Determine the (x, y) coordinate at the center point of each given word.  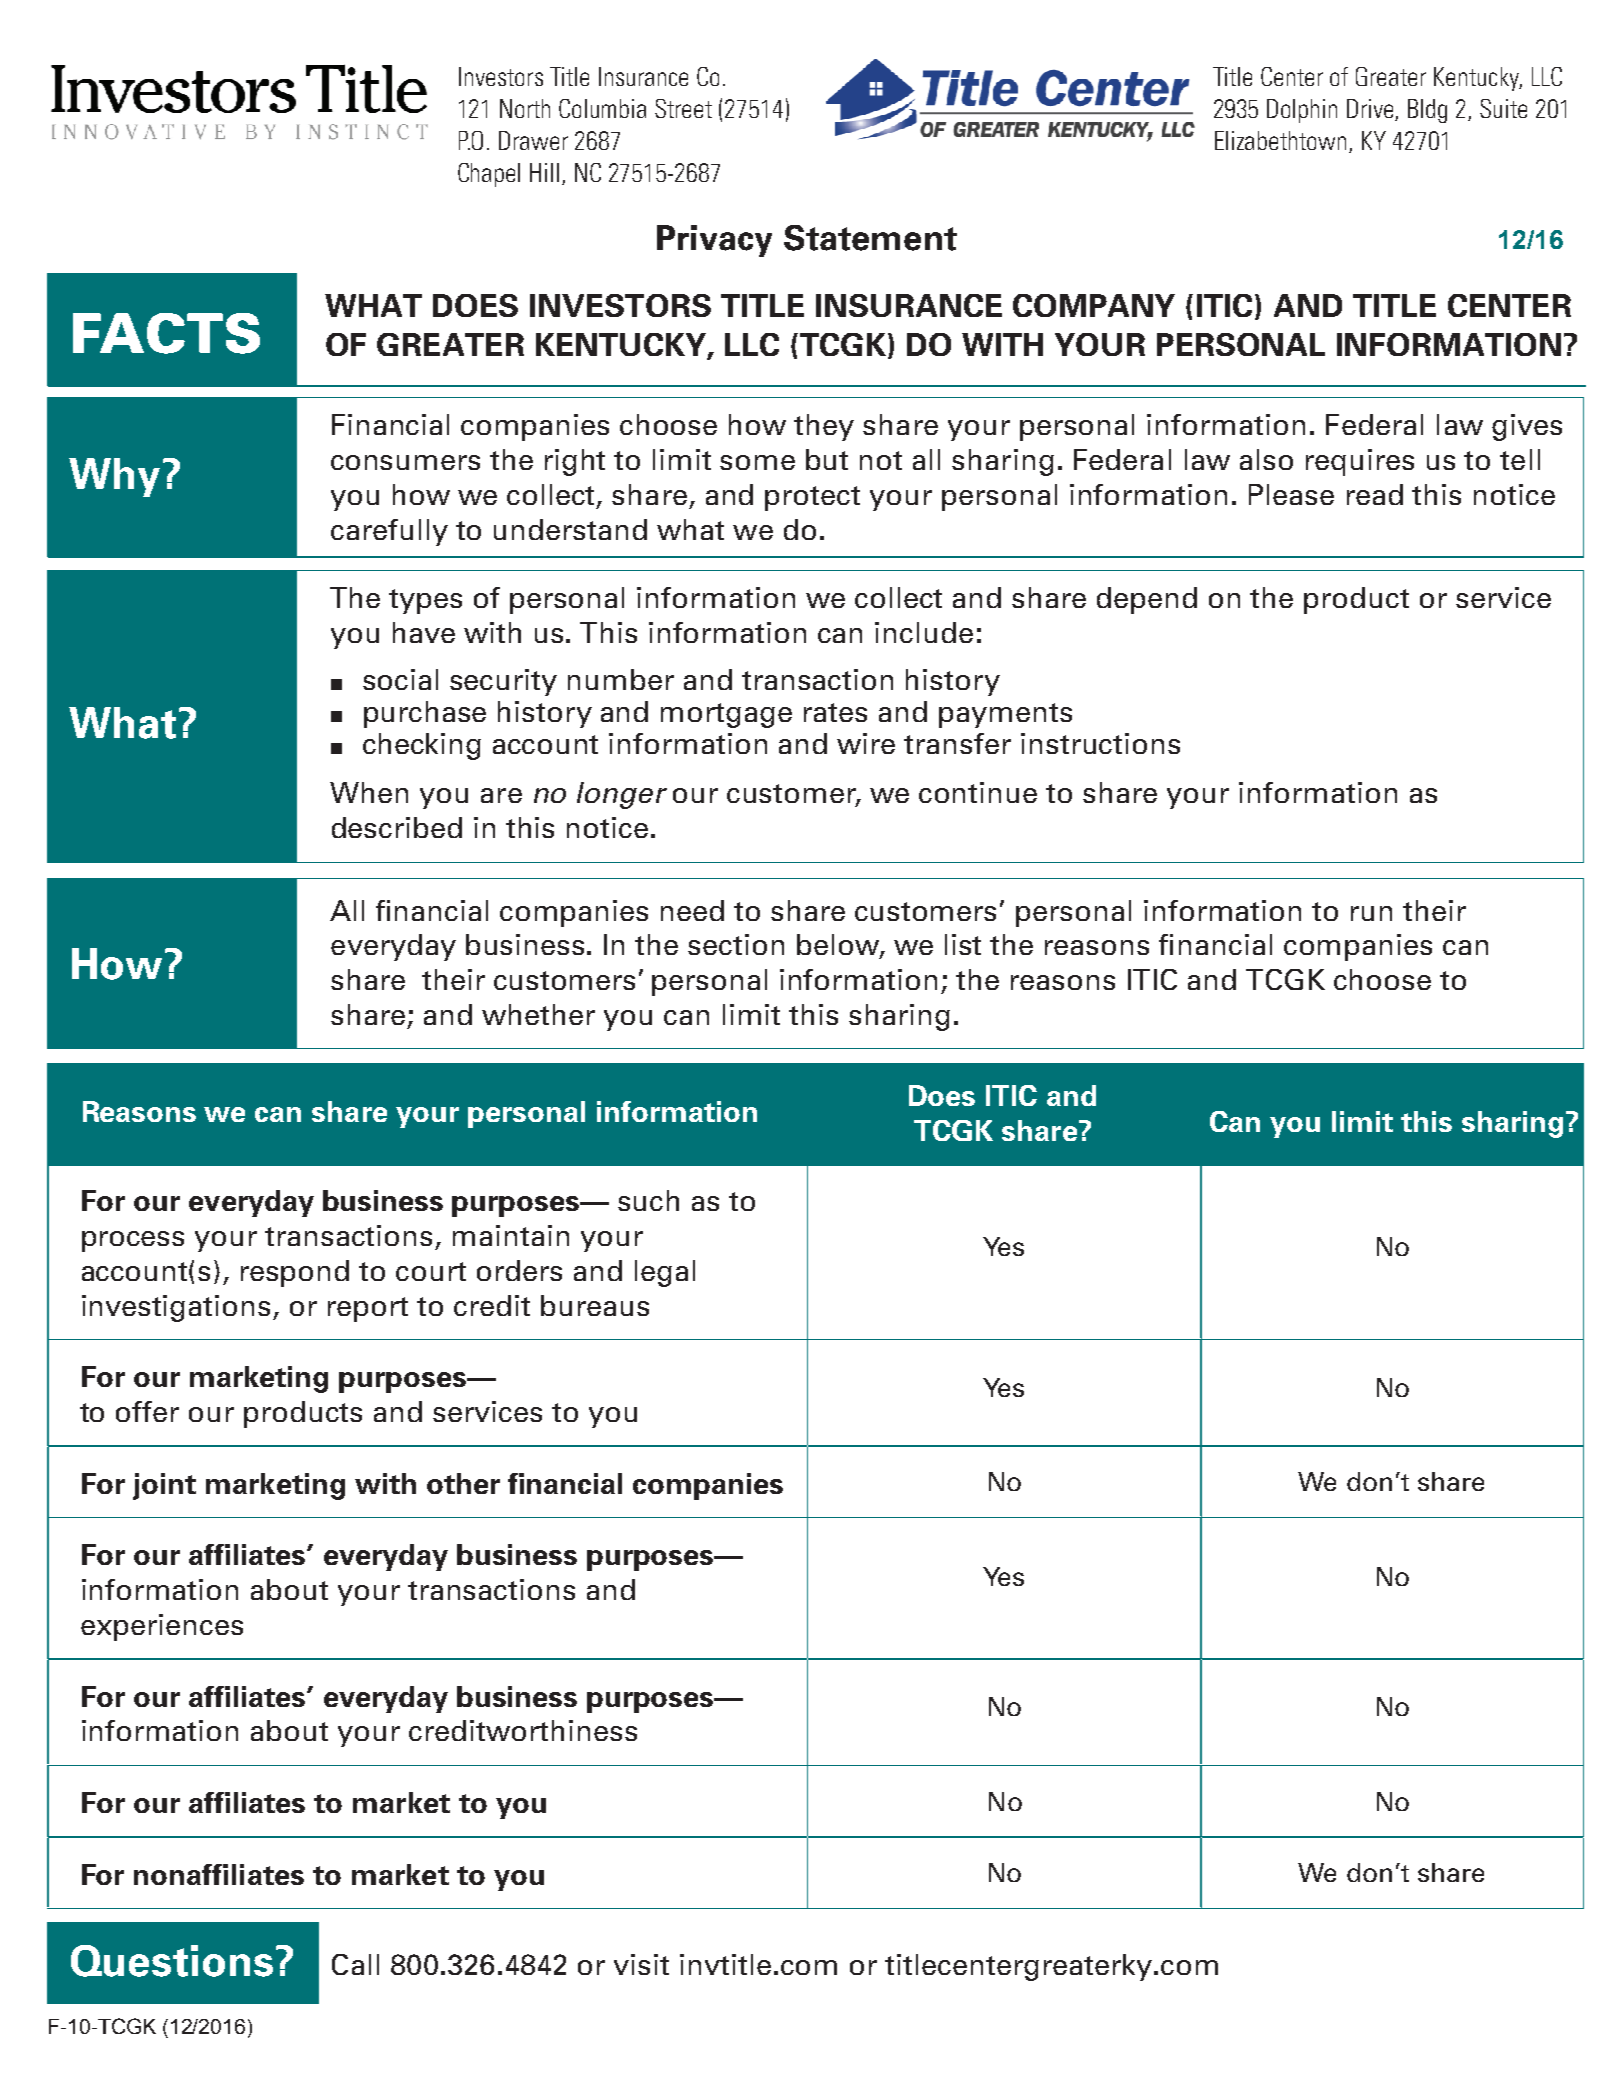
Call (355, 1964)
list (963, 944)
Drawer (533, 140)
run (1371, 913)
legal (665, 1273)
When (369, 792)
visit (641, 1964)
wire (866, 743)
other (463, 1483)
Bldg (1427, 111)
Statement (870, 238)
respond (295, 1273)
